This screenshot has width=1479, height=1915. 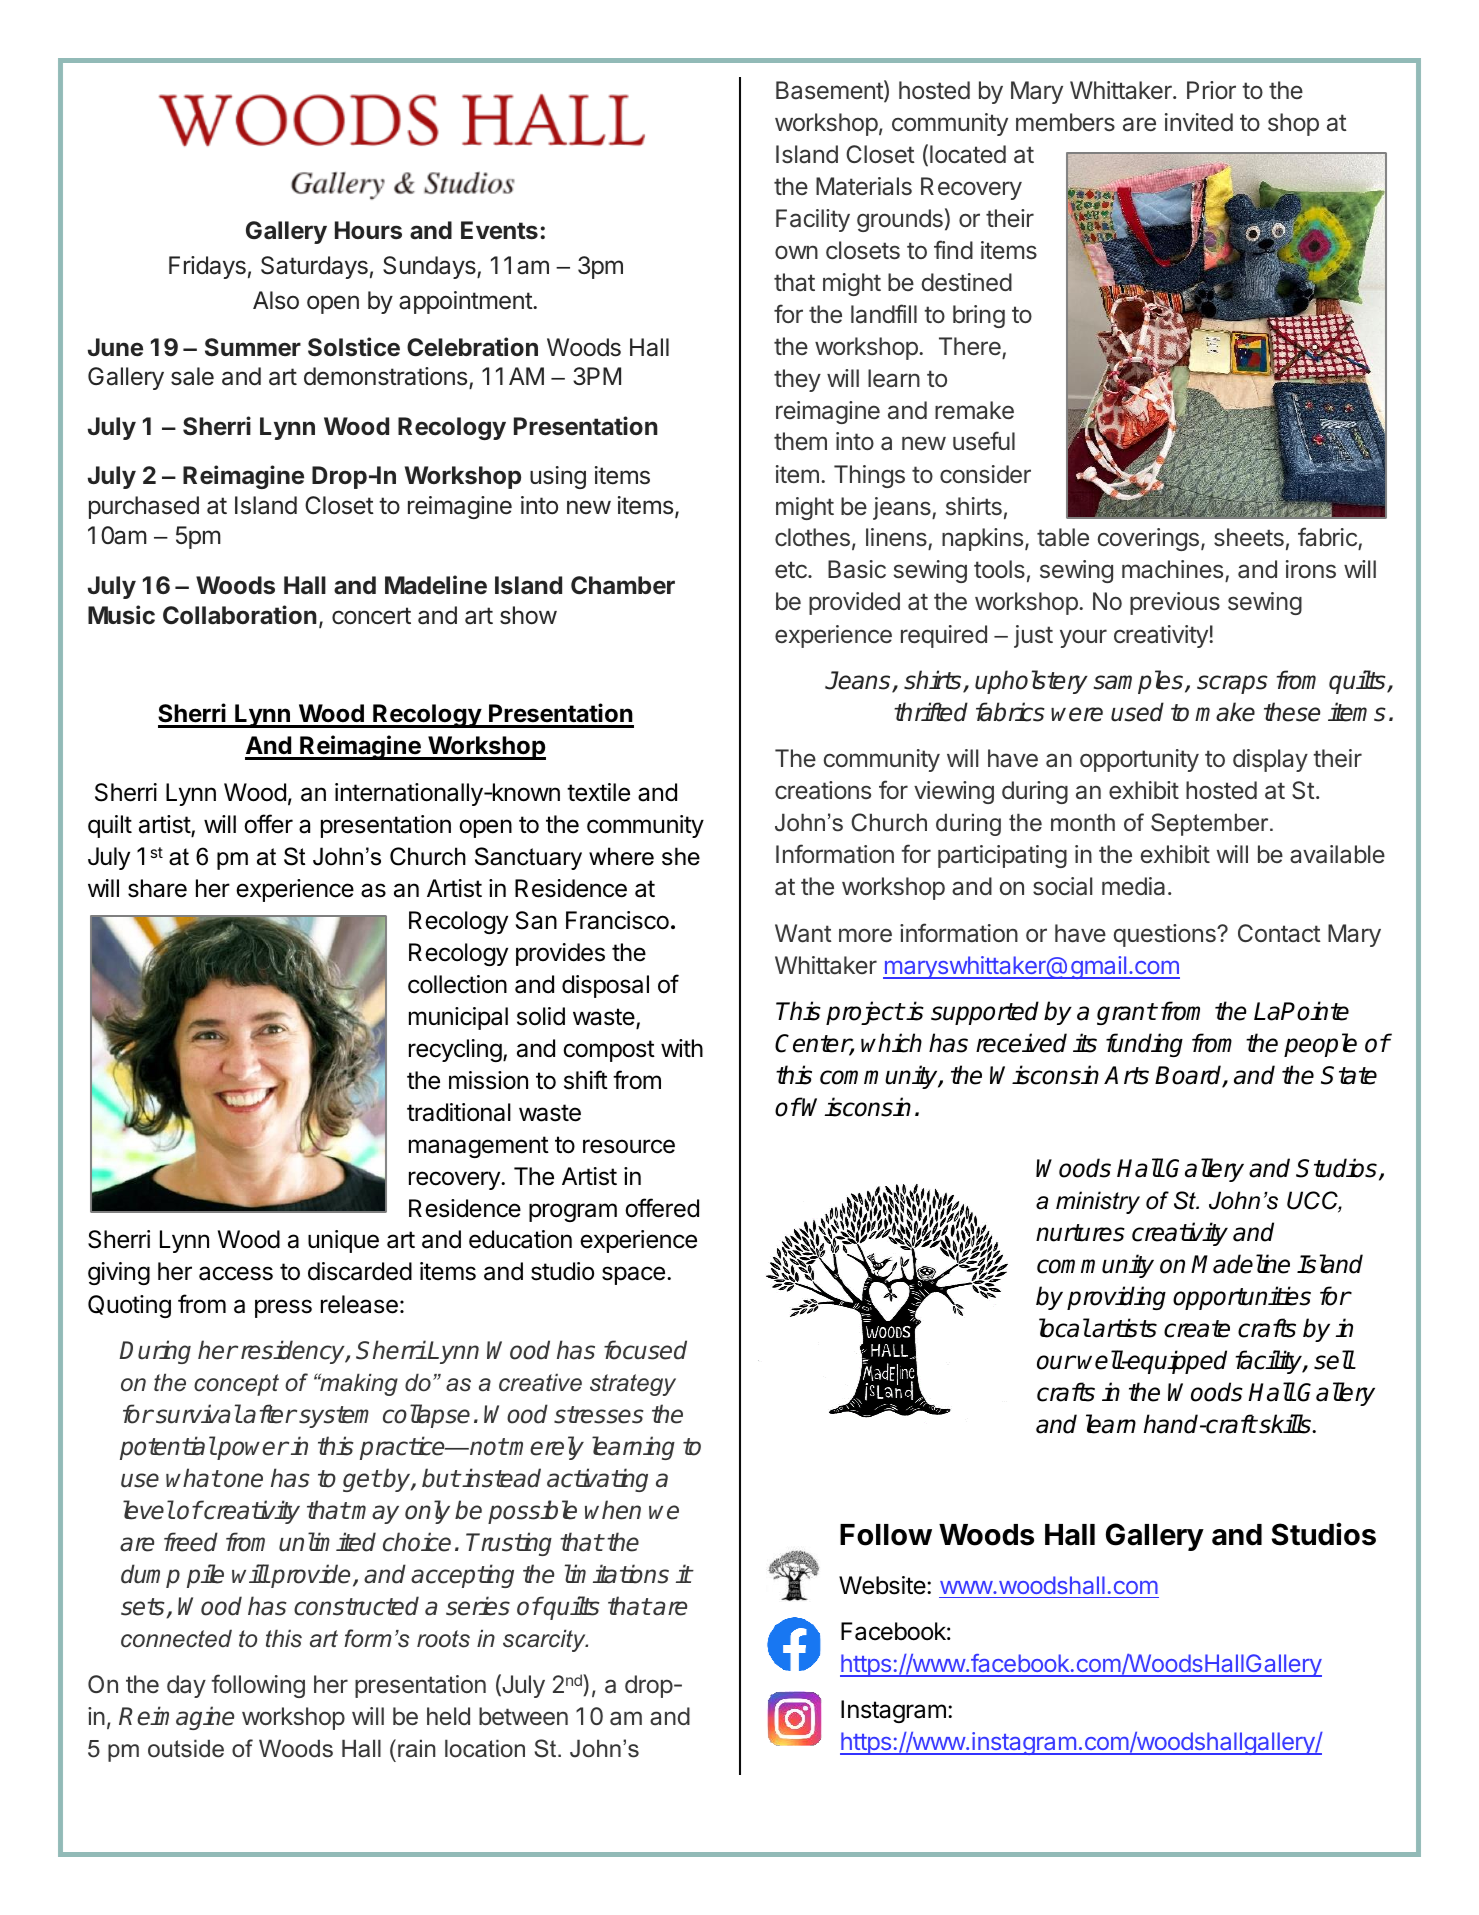 I want to click on Website, so click(x=882, y=1585).
